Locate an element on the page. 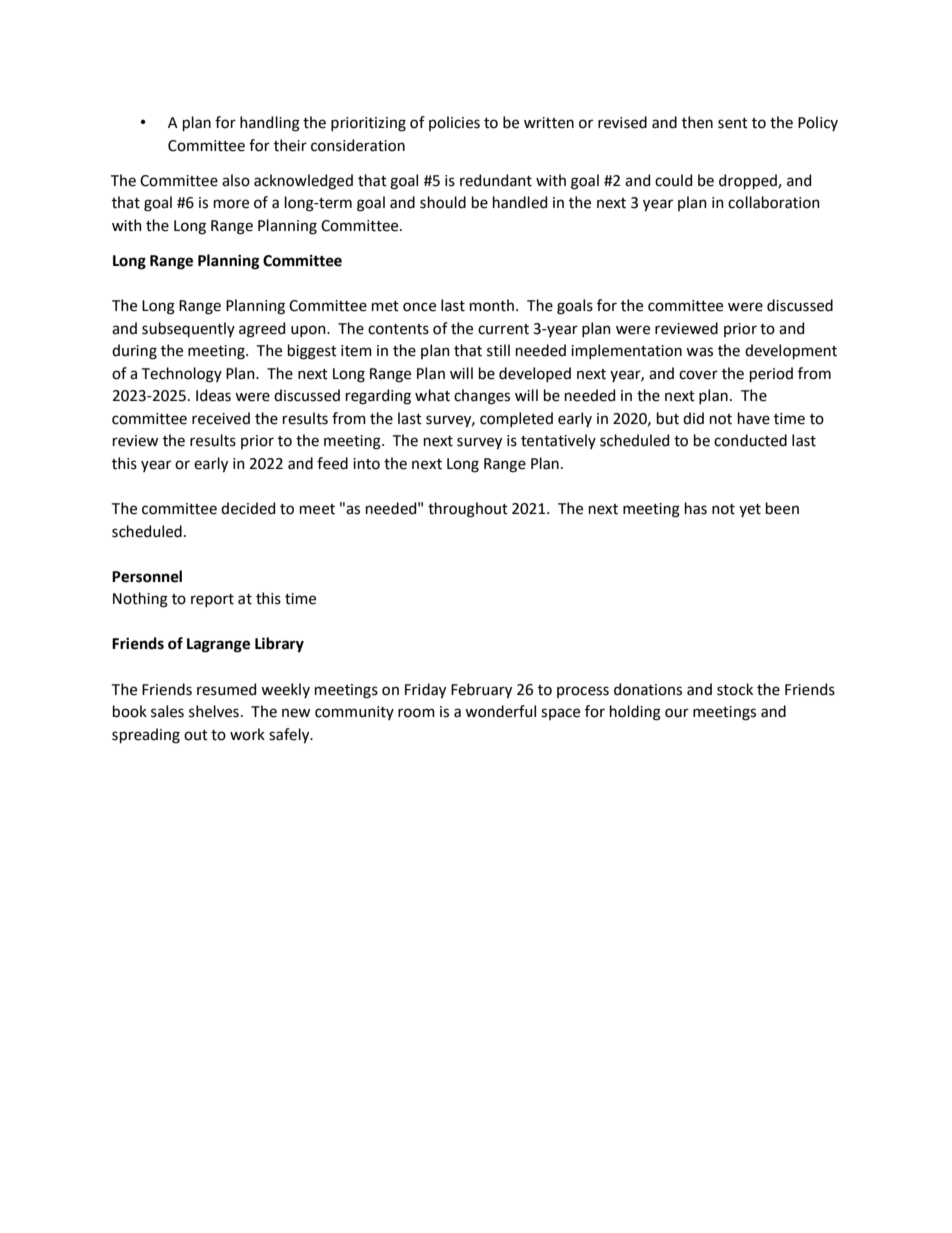  decided is located at coordinates (248, 508).
